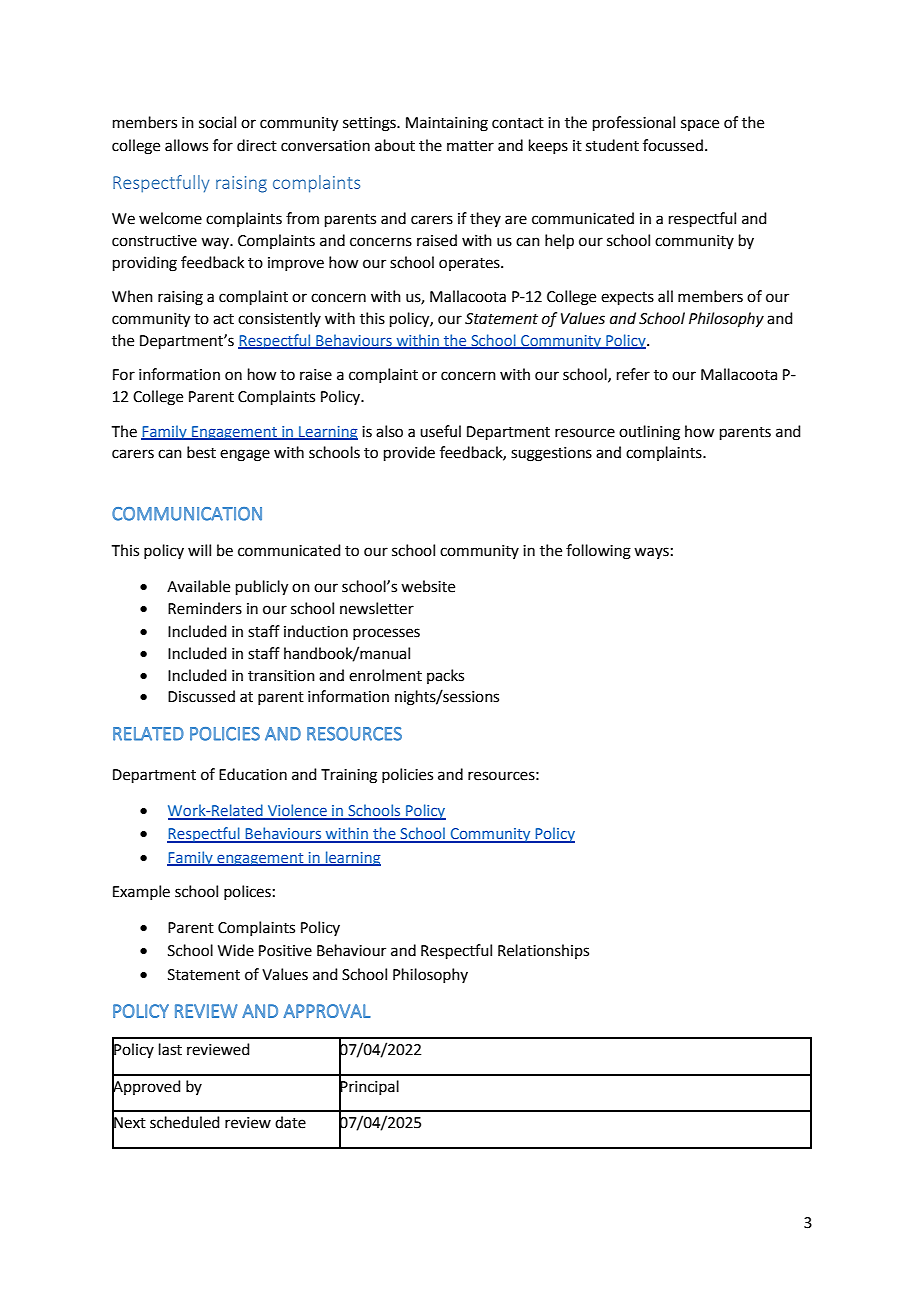 The height and width of the image is (1308, 924). What do you see at coordinates (201, 452) in the image?
I see `best` at bounding box center [201, 452].
